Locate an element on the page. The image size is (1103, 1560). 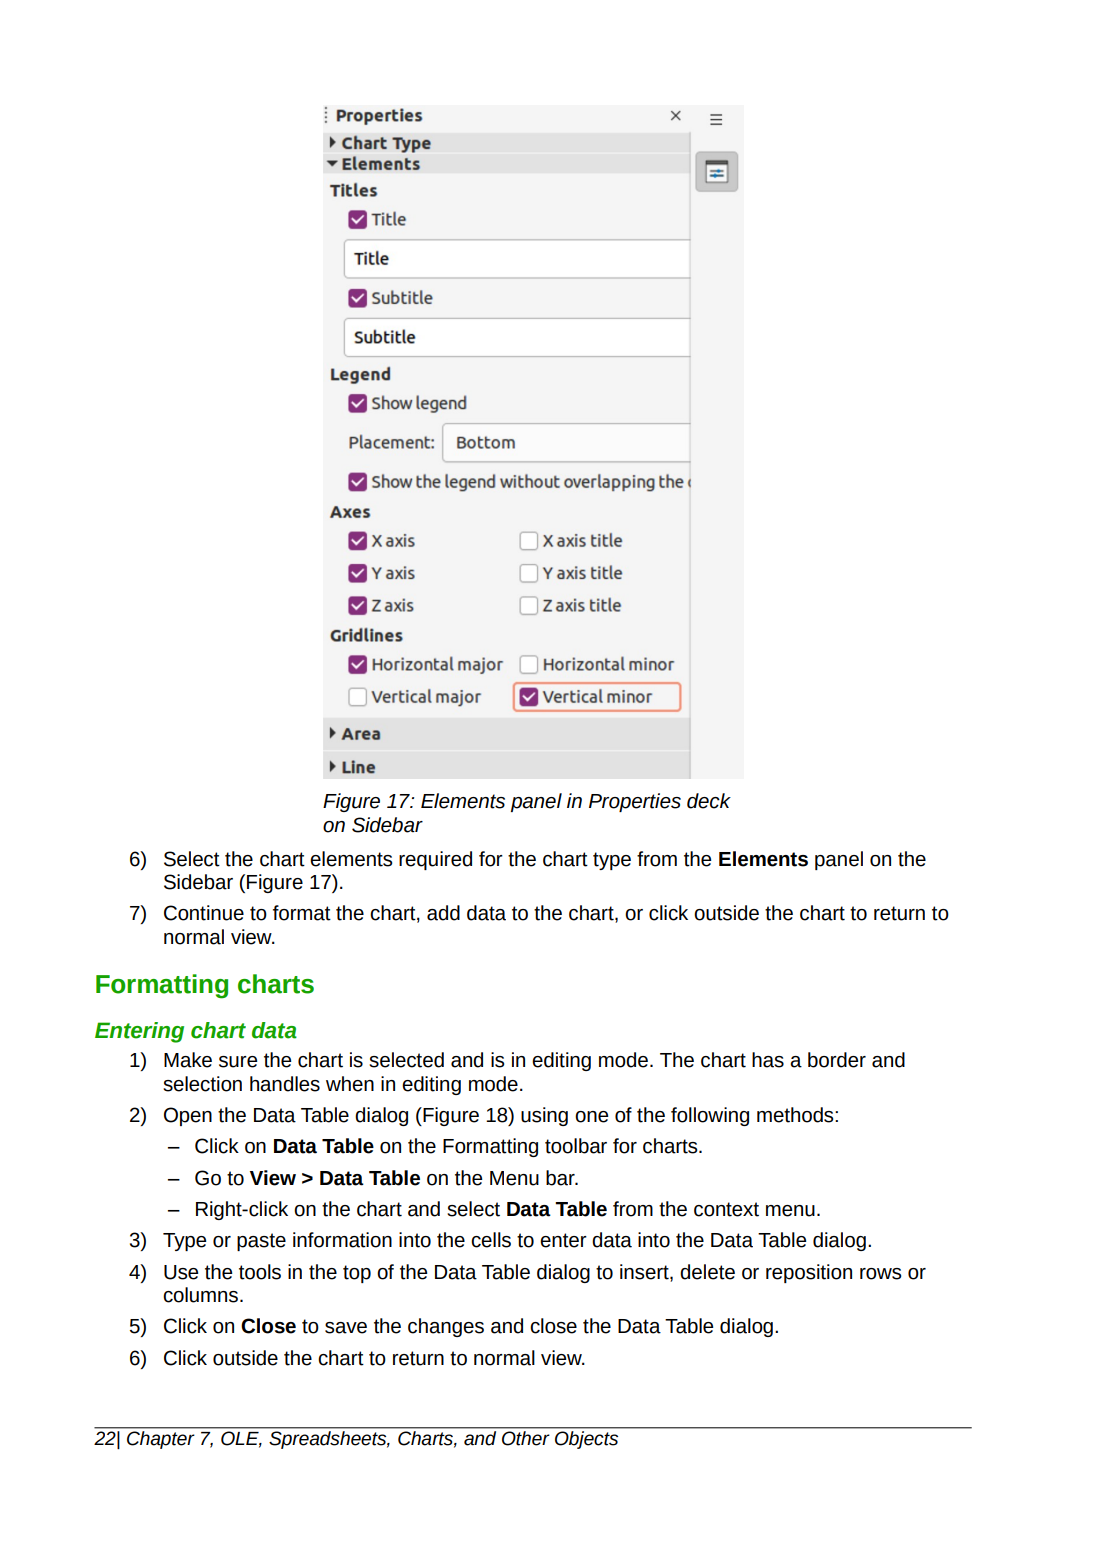
context is located at coordinates (726, 1209).
